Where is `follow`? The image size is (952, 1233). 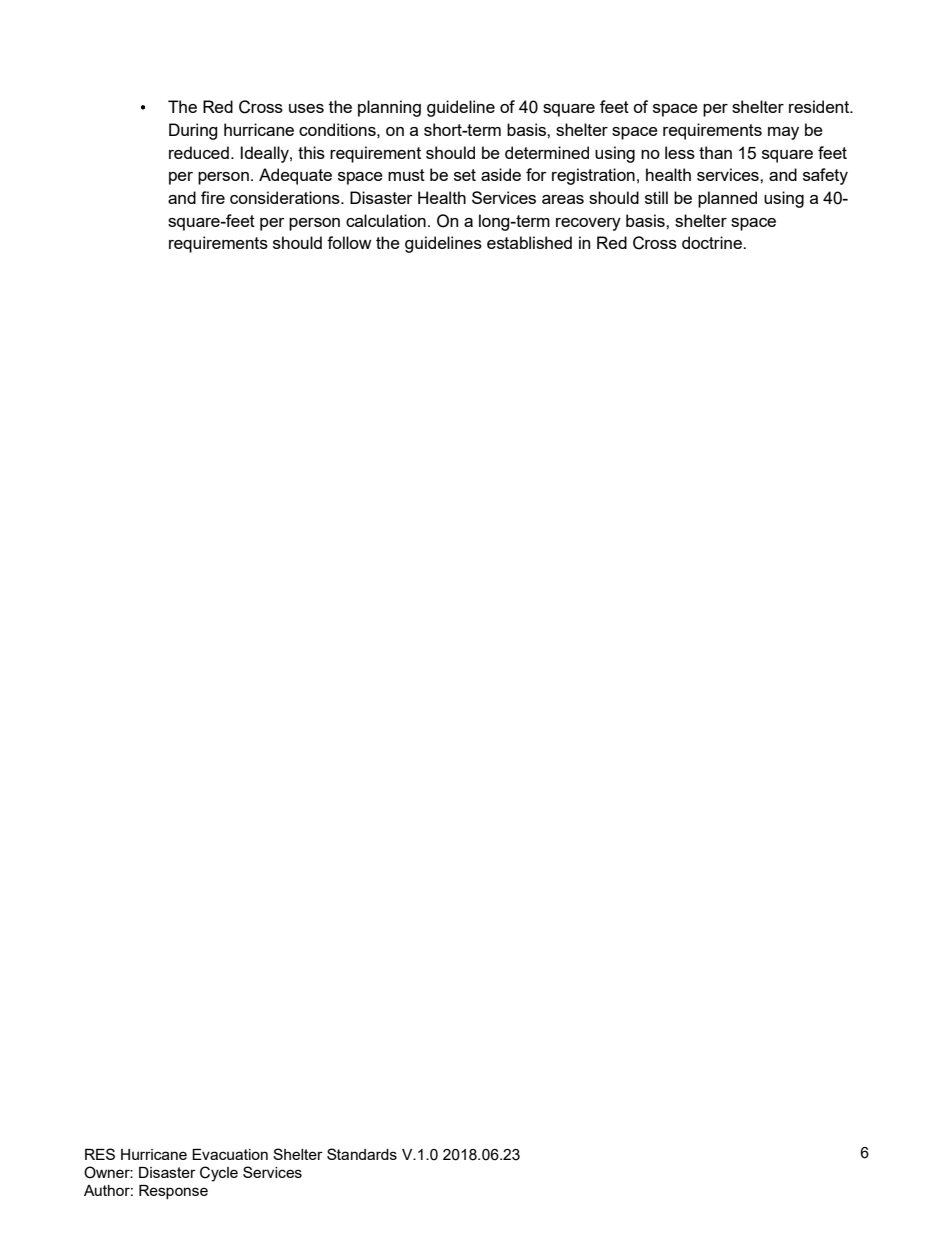
follow is located at coordinates (349, 242).
